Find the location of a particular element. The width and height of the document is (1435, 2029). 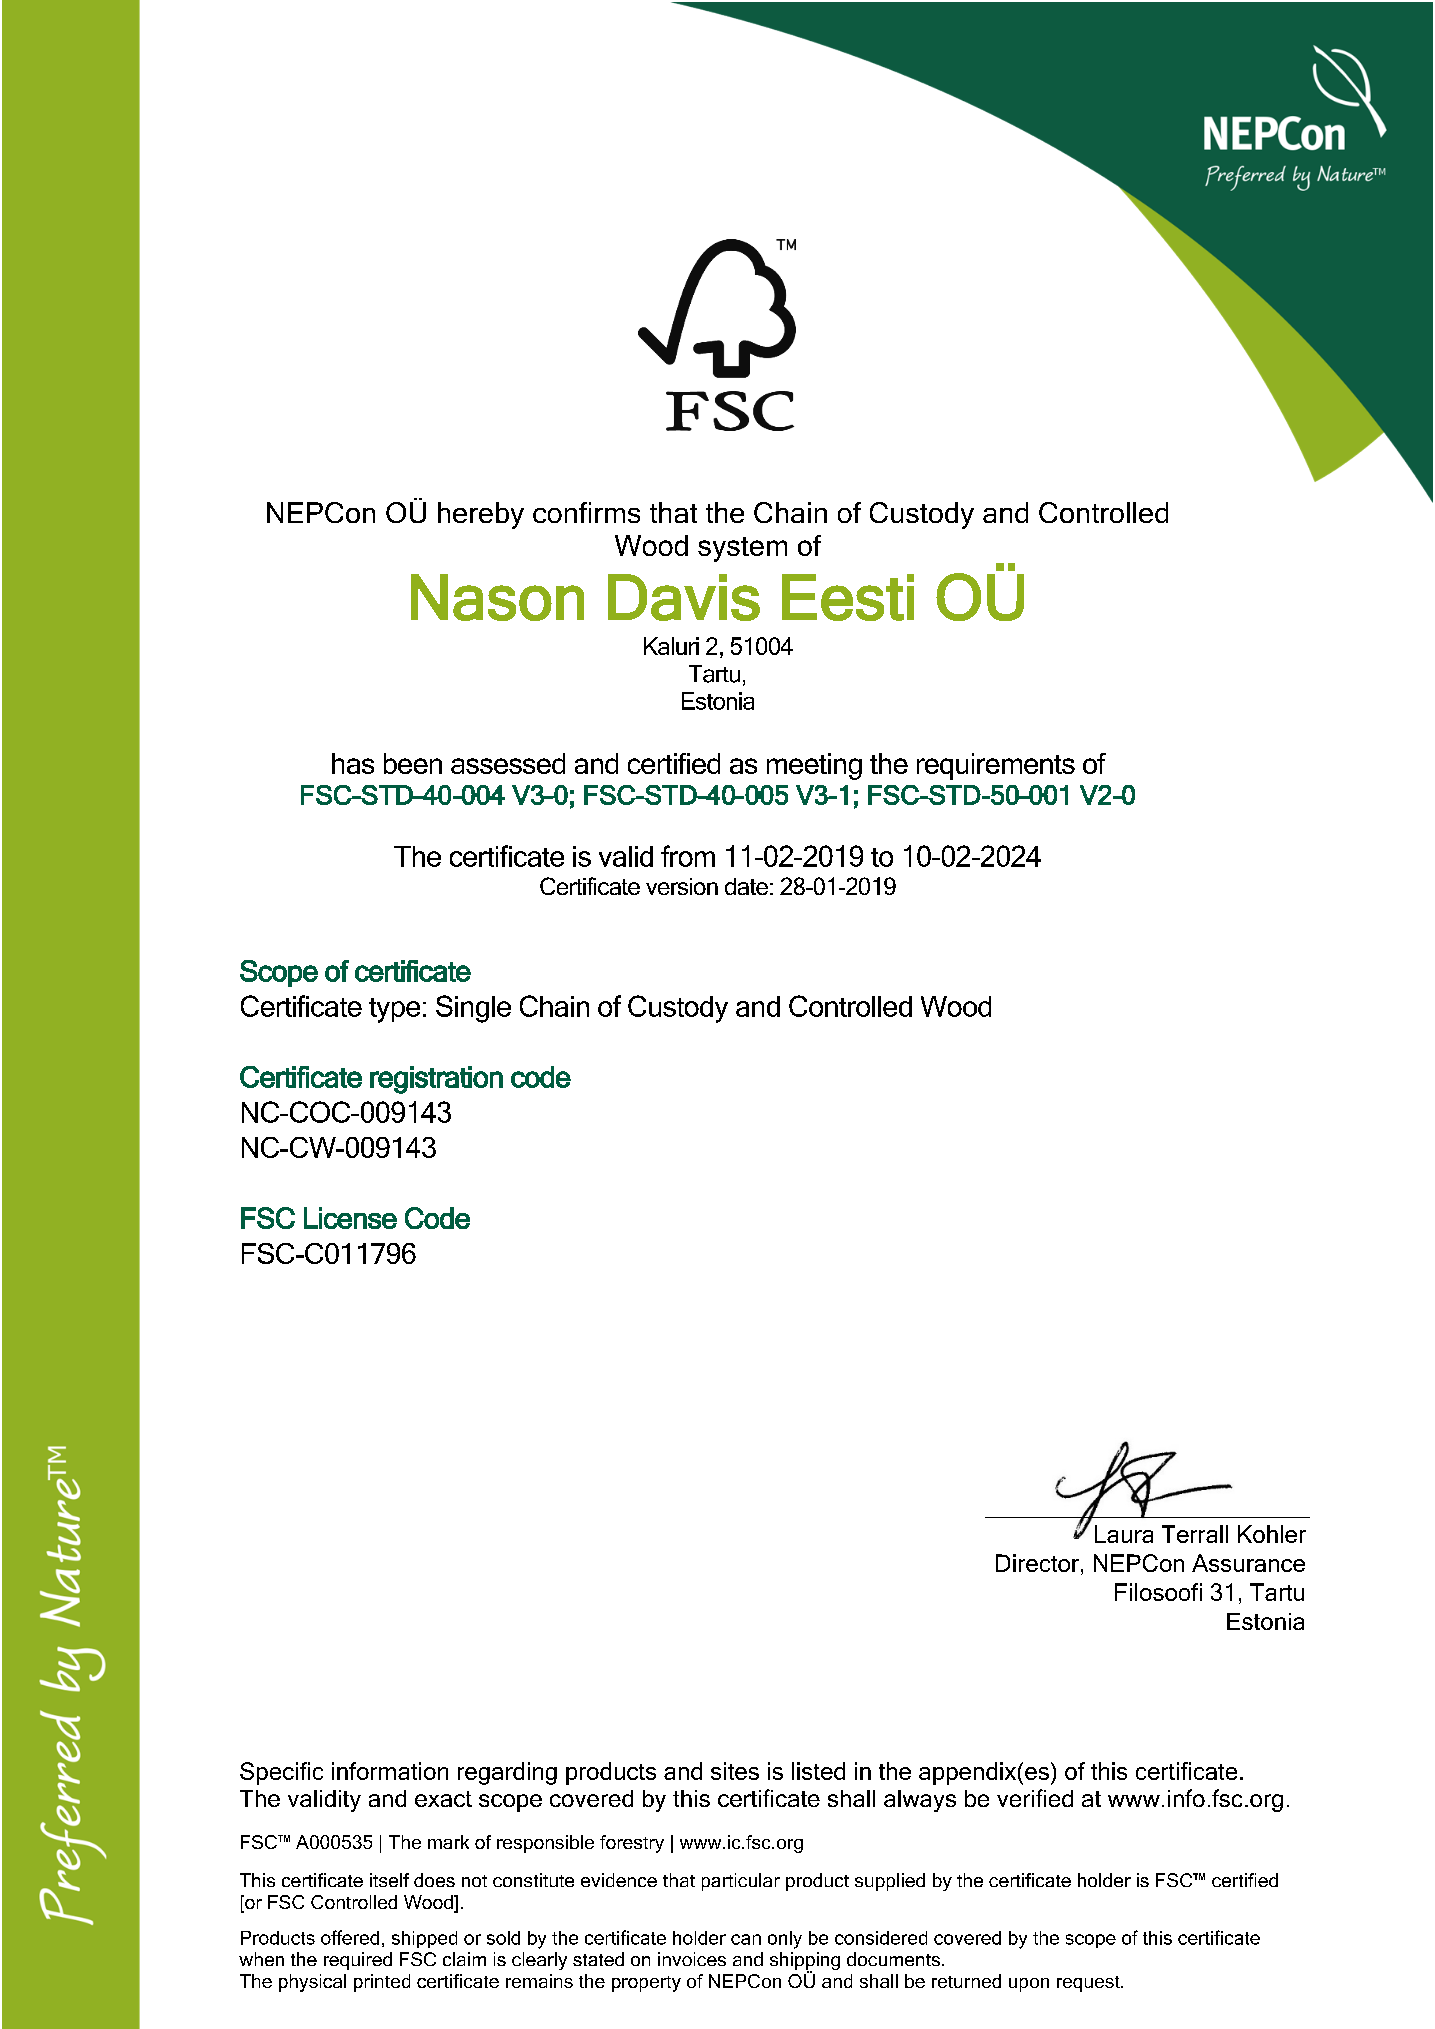

requirements is located at coordinates (996, 766).
